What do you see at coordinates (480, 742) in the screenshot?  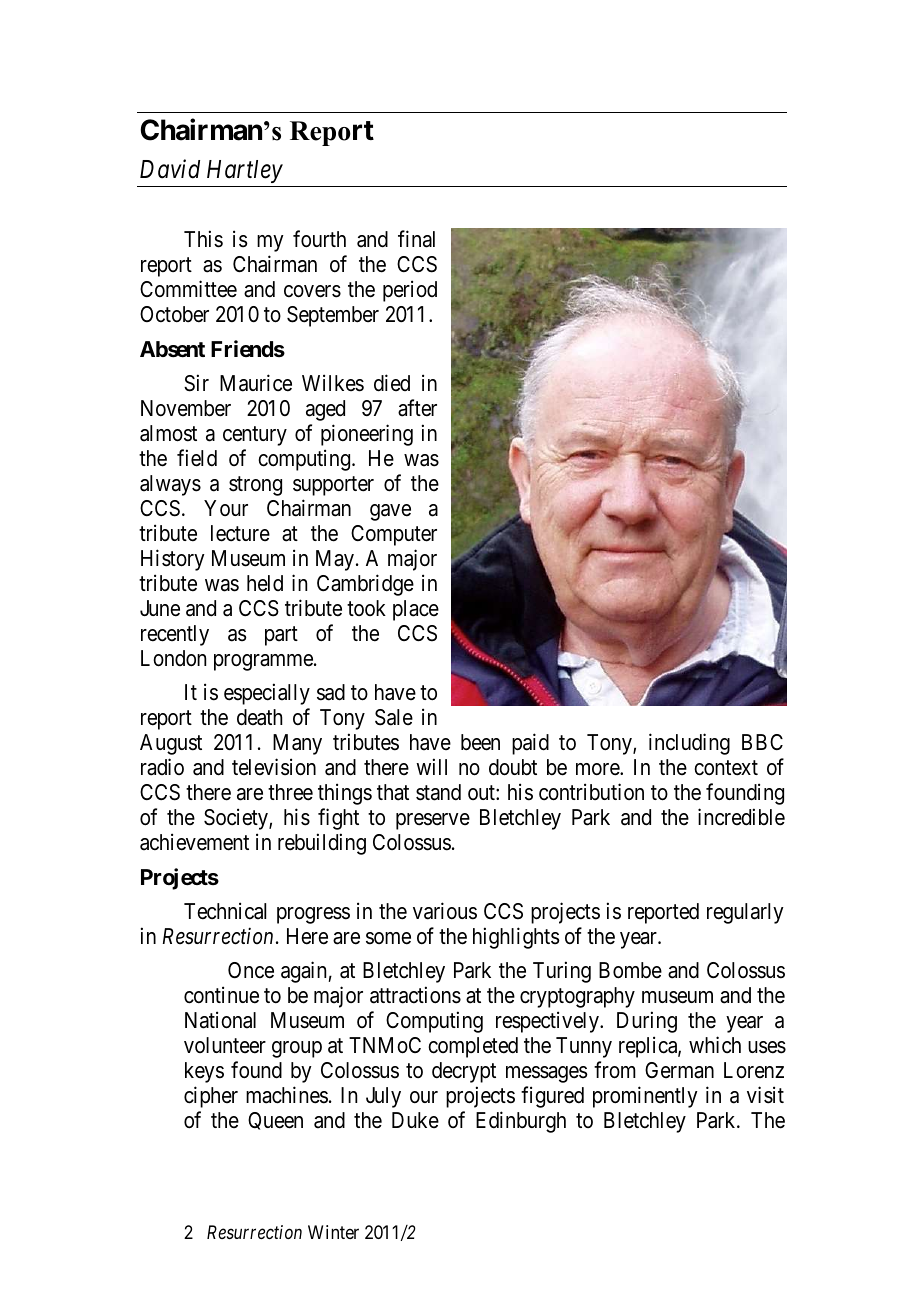 I see `been` at bounding box center [480, 742].
